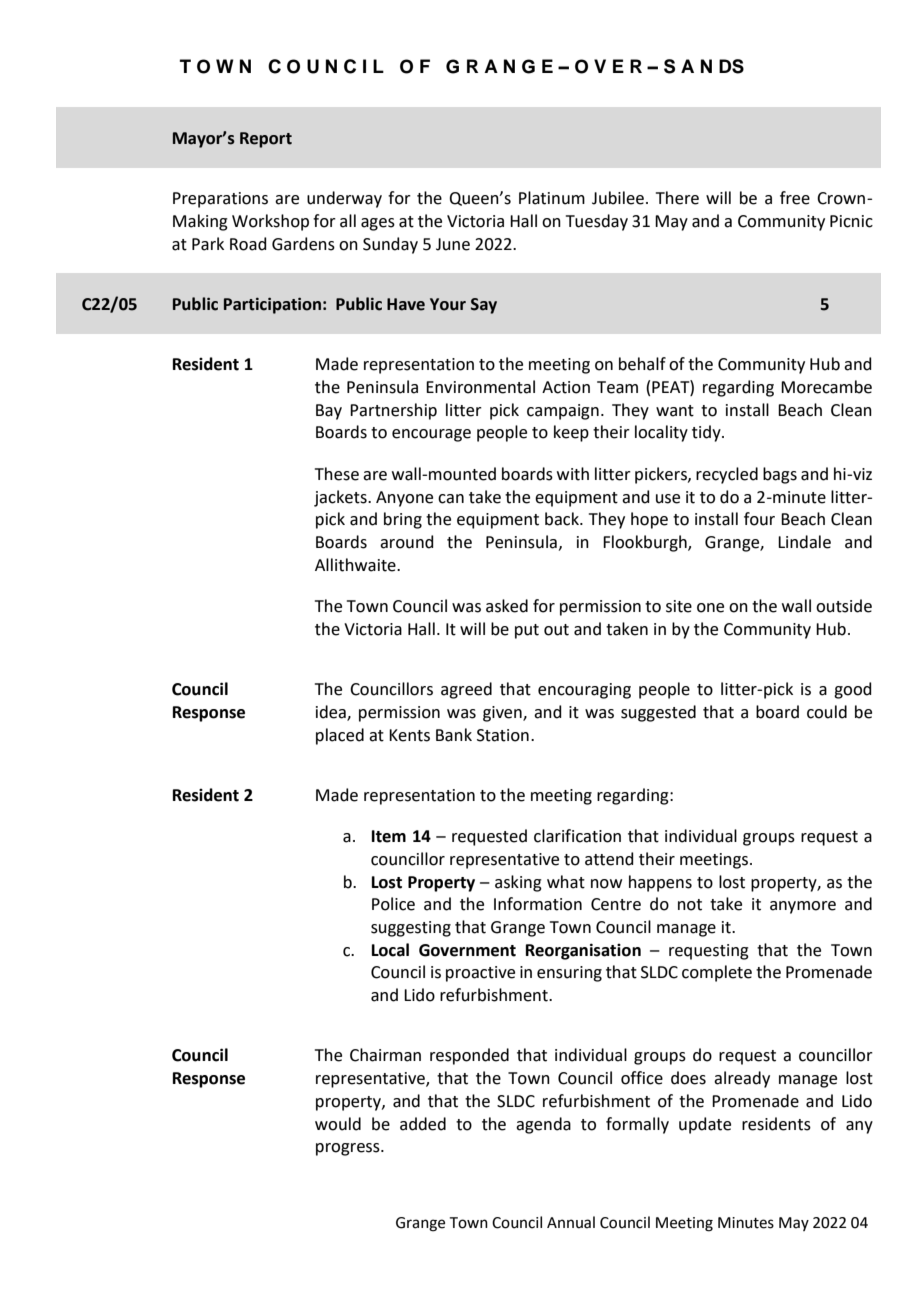  Describe the element at coordinates (518, 883) in the image. I see `asking` at that location.
